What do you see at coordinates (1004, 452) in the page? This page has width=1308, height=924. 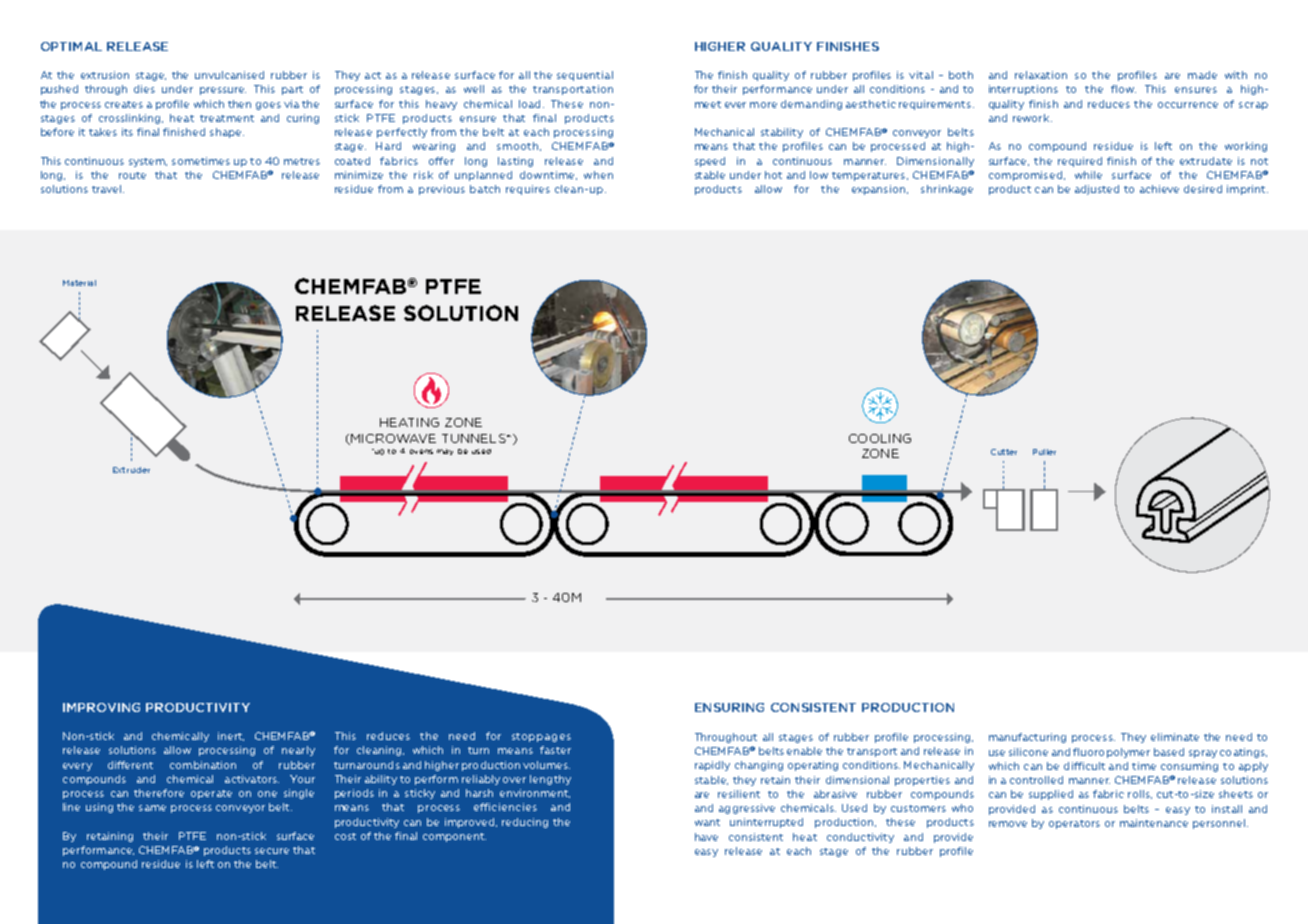 I see `Cutter` at bounding box center [1004, 452].
